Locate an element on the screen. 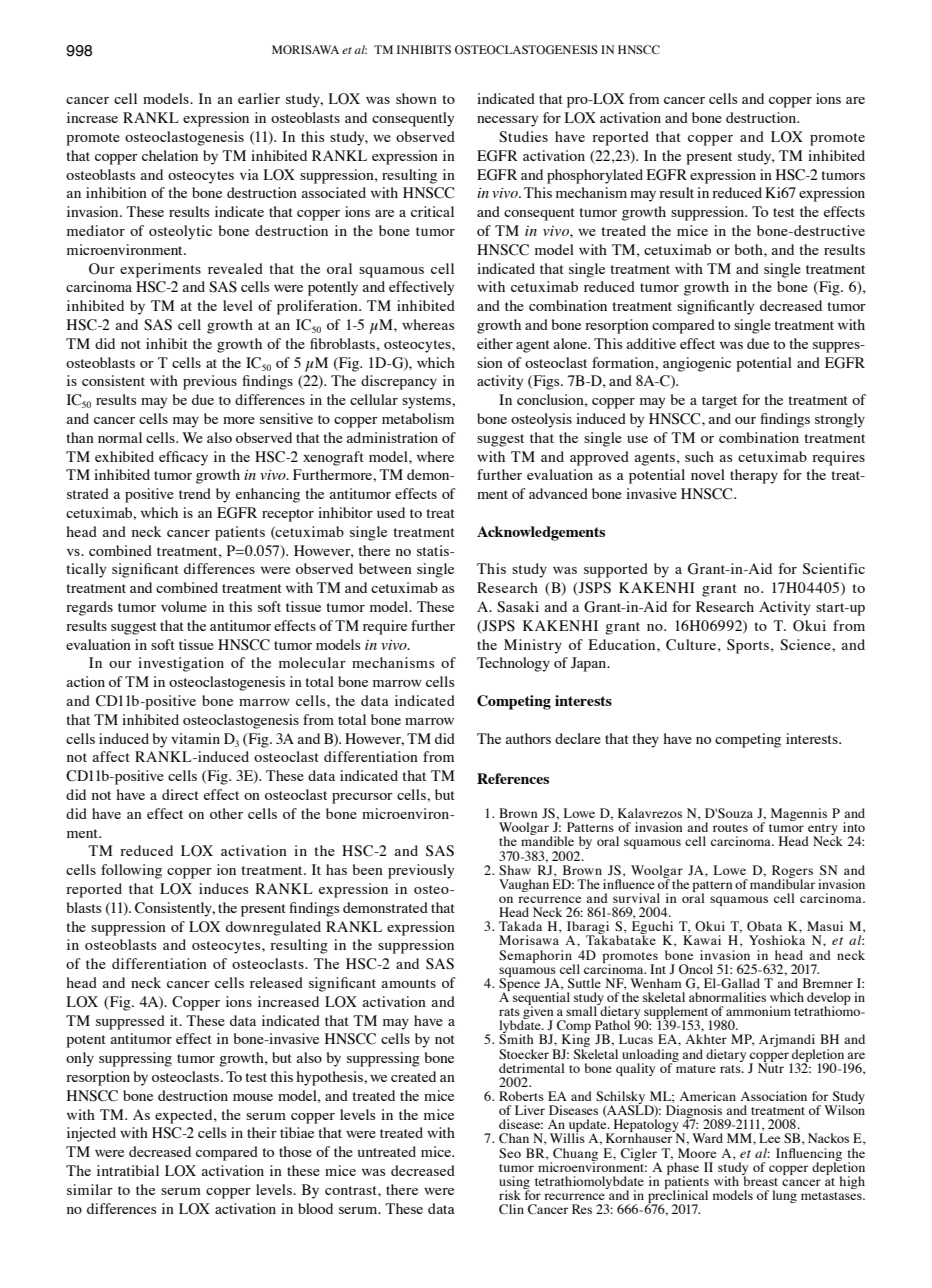 The image size is (932, 1288). Sports is located at coordinates (748, 646).
